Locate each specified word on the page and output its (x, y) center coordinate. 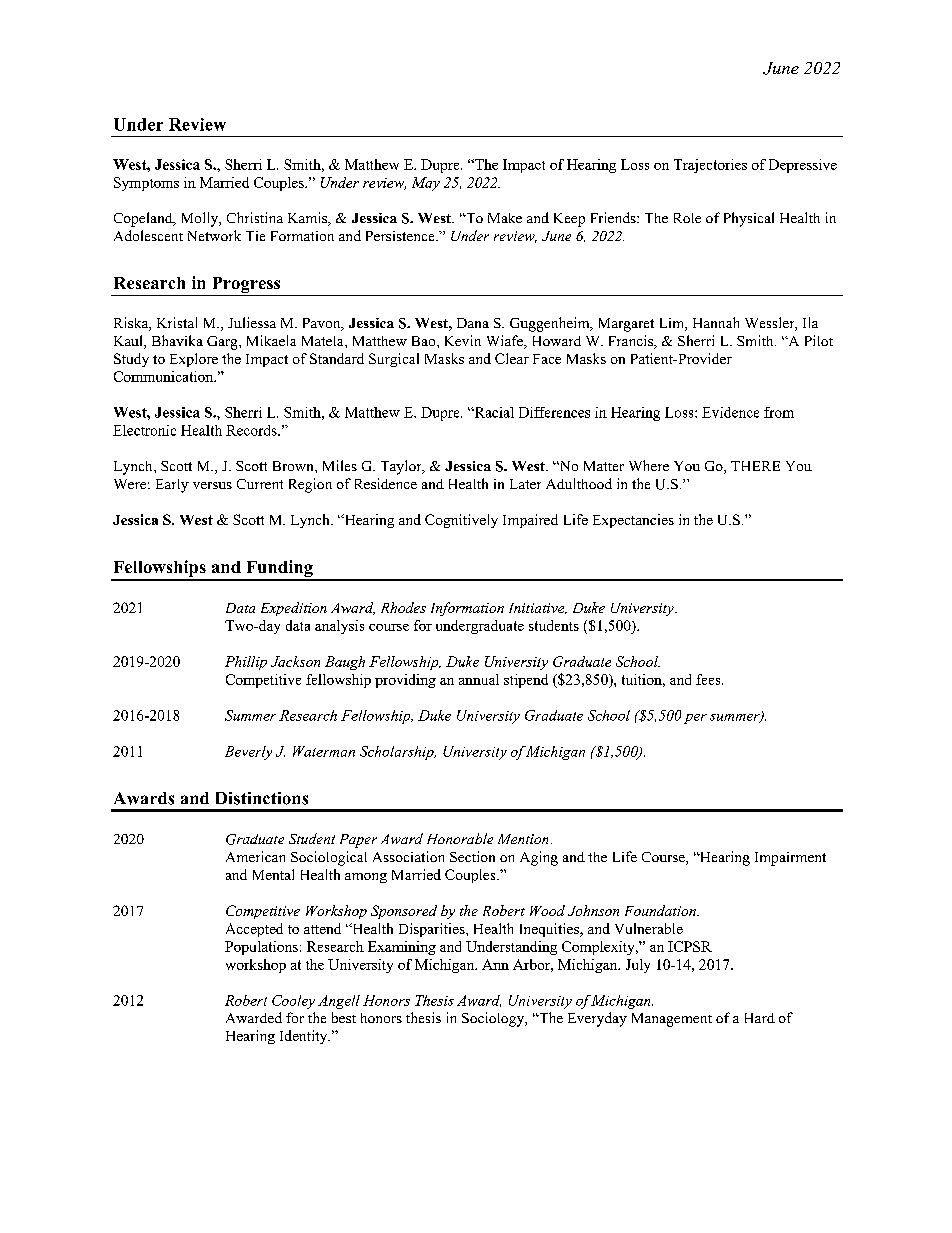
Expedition (294, 609)
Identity (305, 1037)
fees (709, 679)
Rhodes (403, 607)
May (426, 184)
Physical (749, 219)
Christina (255, 217)
